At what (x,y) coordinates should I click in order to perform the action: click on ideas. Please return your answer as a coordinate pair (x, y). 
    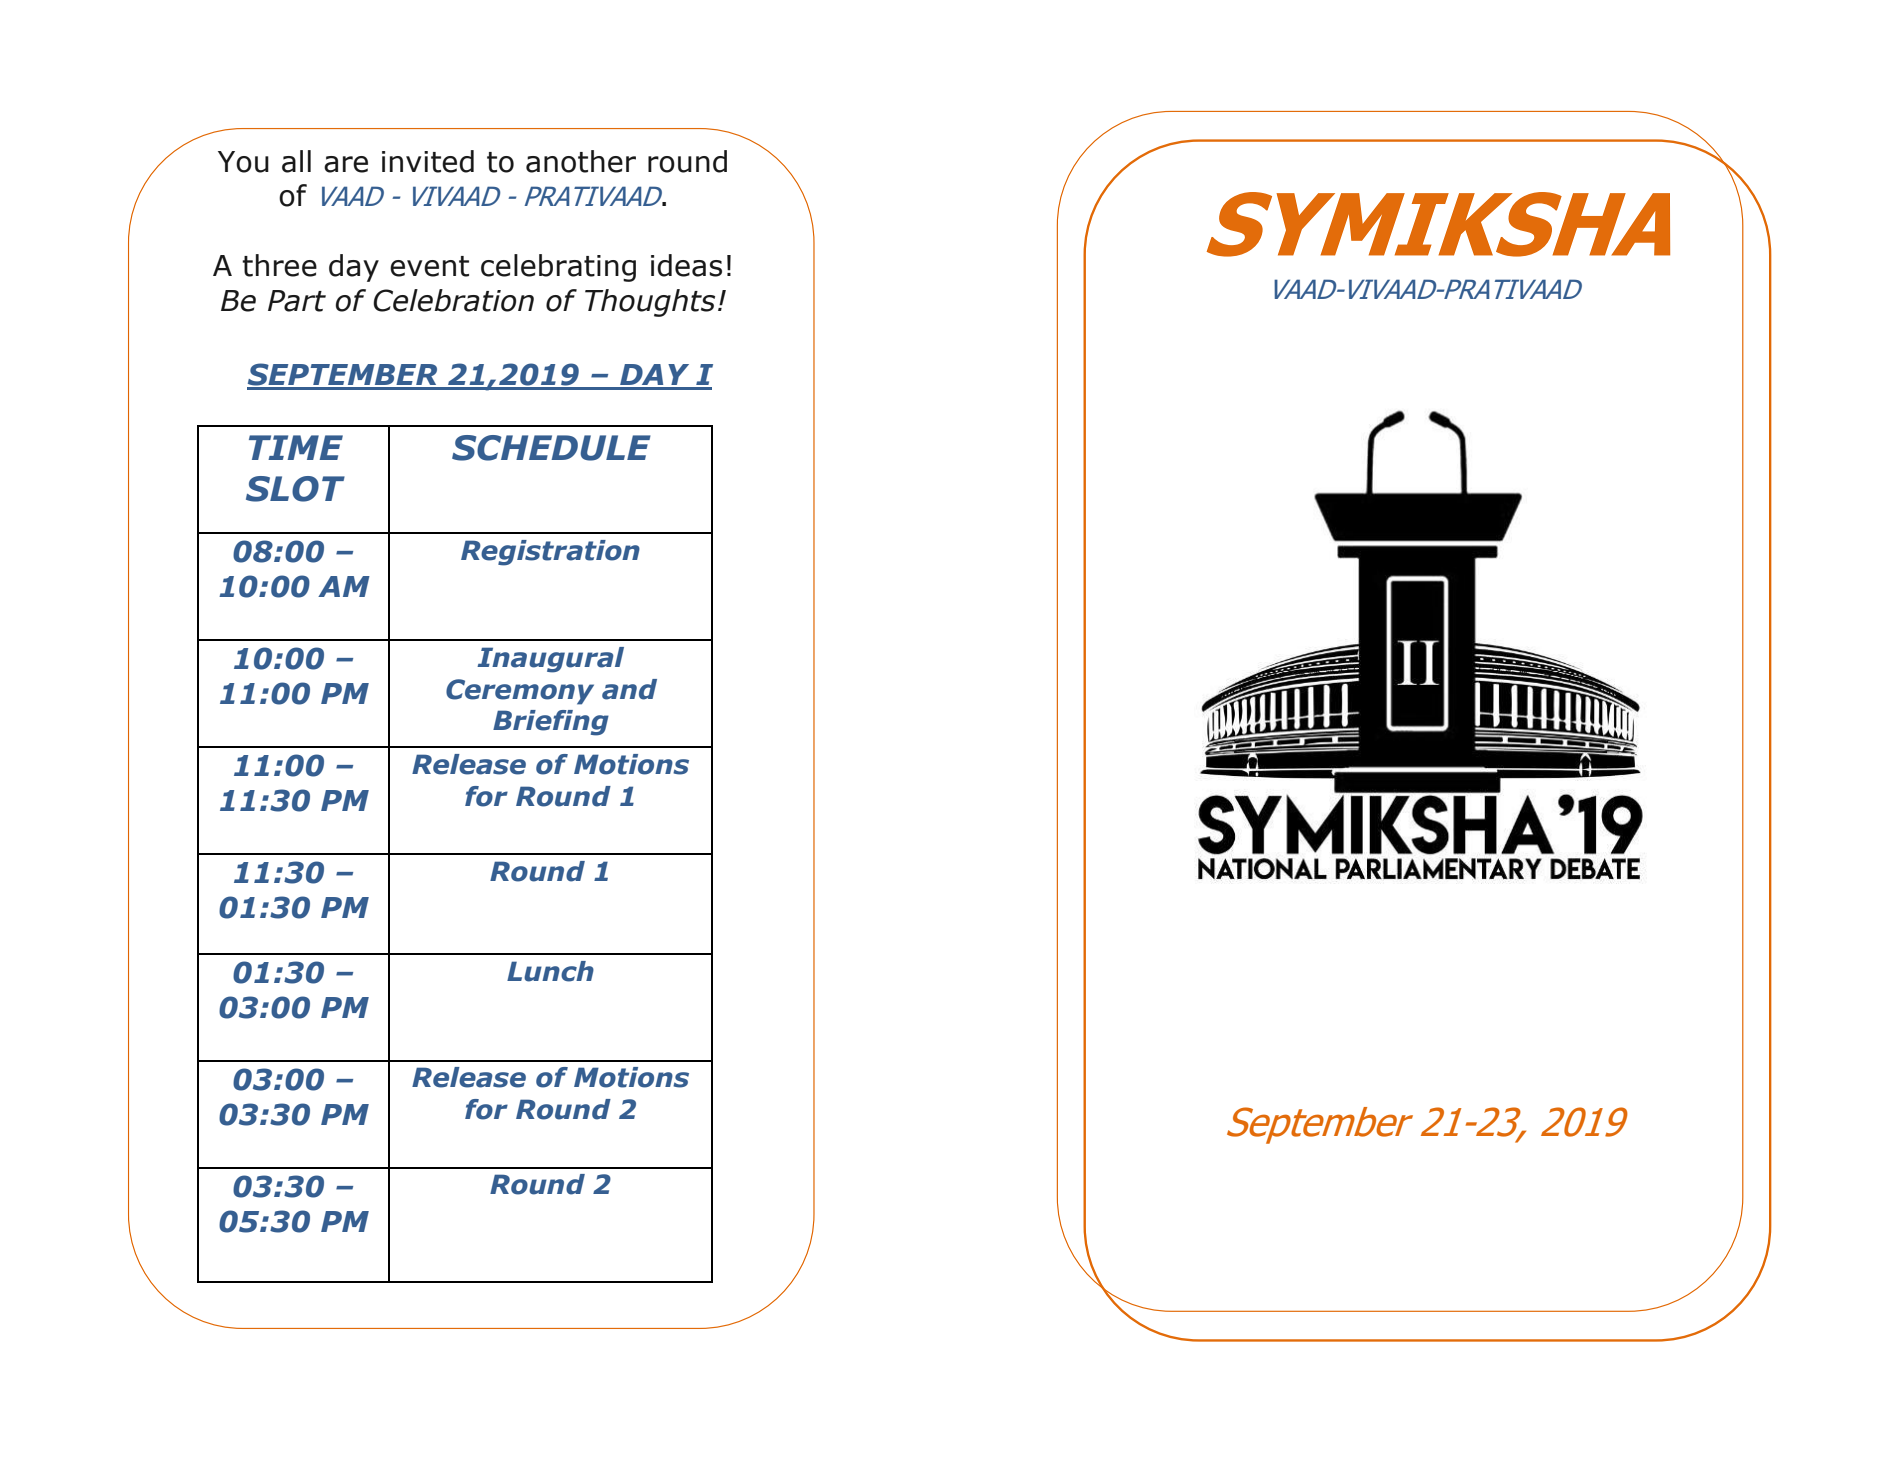
    Looking at the image, I should click on (686, 265).
